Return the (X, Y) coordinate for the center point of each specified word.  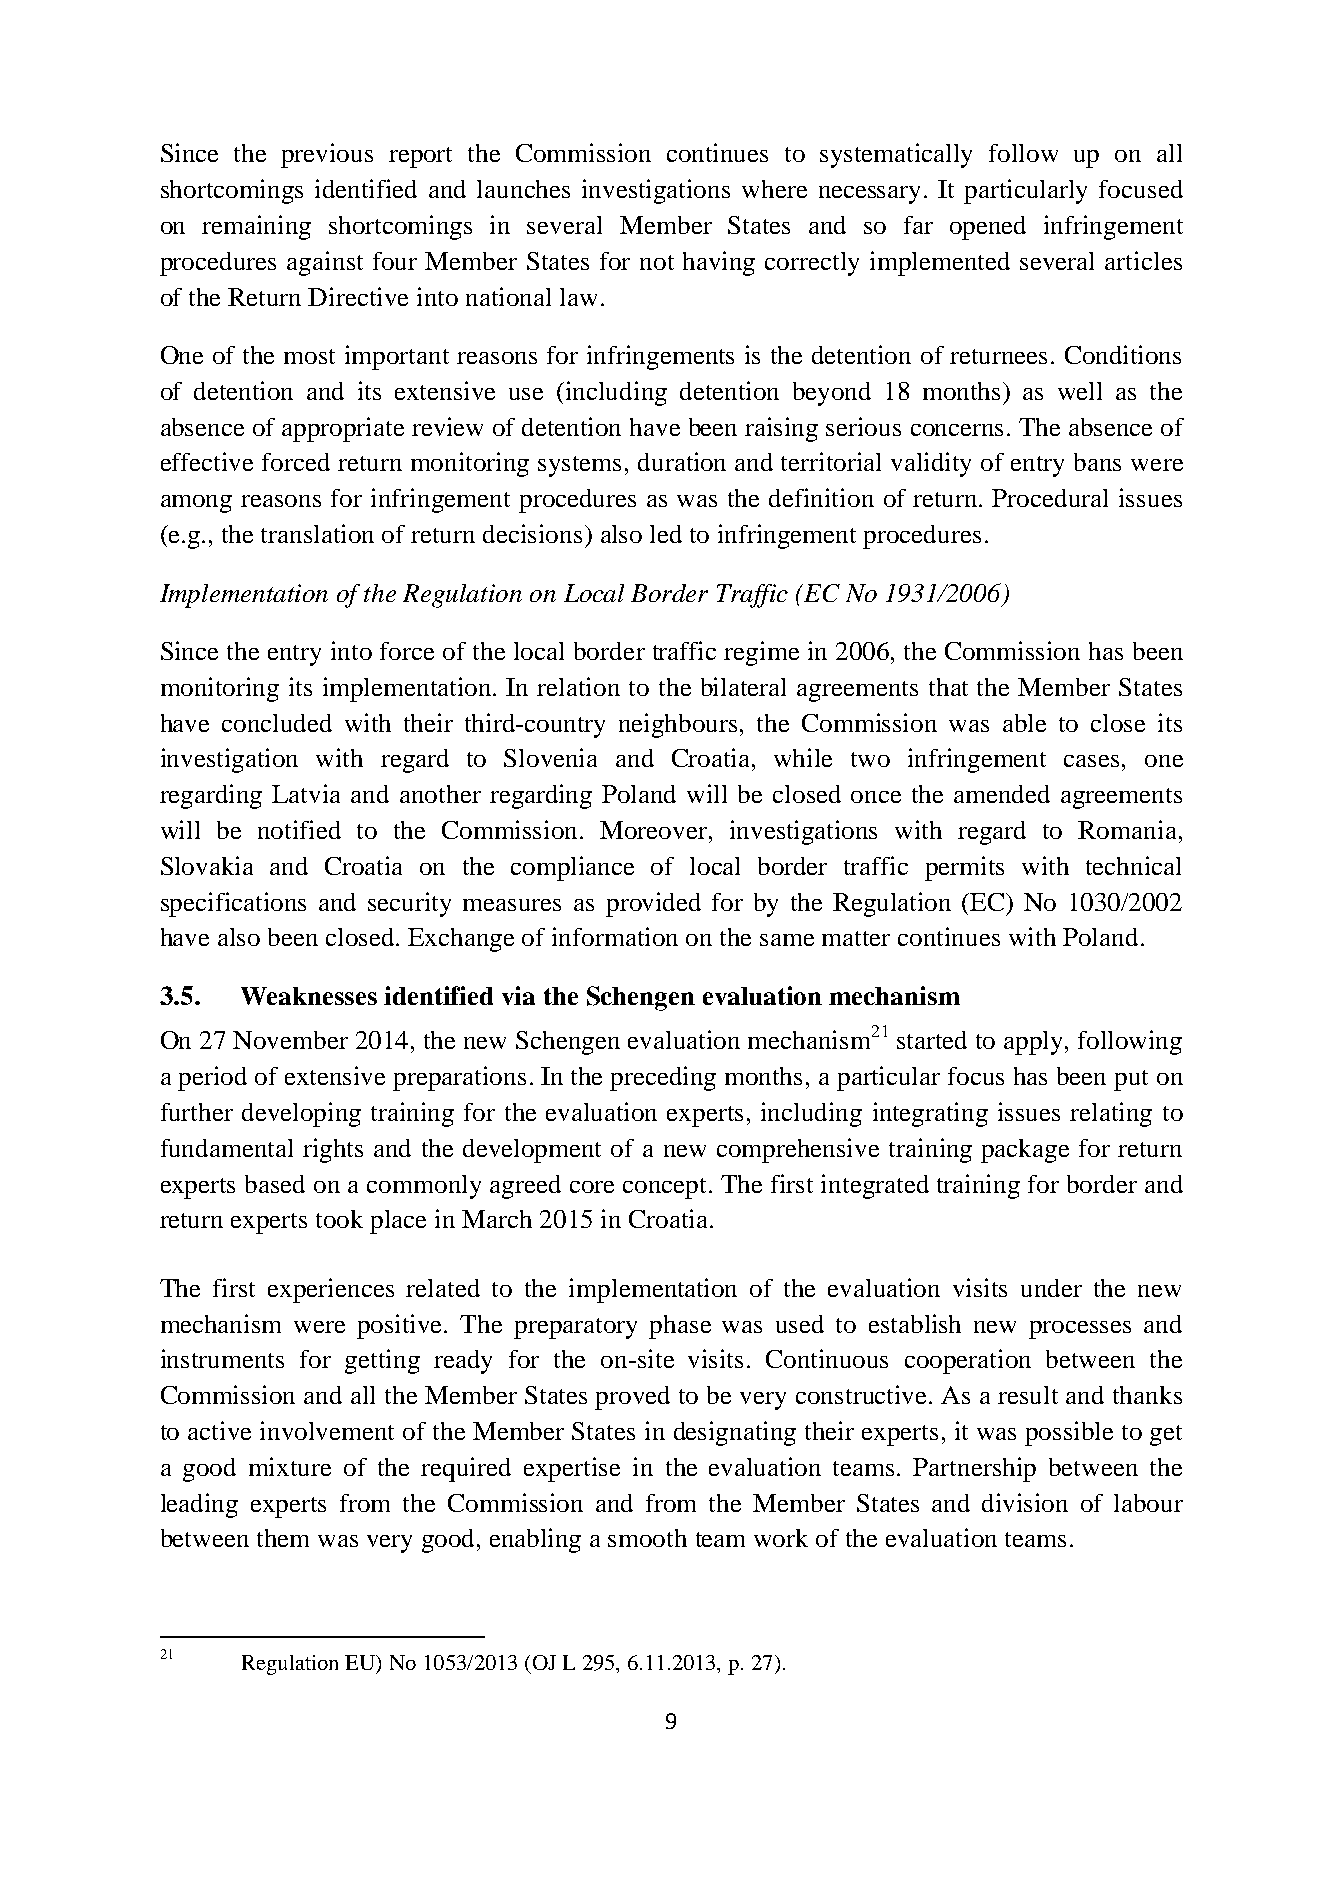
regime (761, 653)
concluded (277, 723)
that (948, 687)
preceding (663, 1078)
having (719, 263)
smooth (647, 1538)
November (290, 1040)
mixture (290, 1466)
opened (988, 228)
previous (327, 155)
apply (1035, 1043)
